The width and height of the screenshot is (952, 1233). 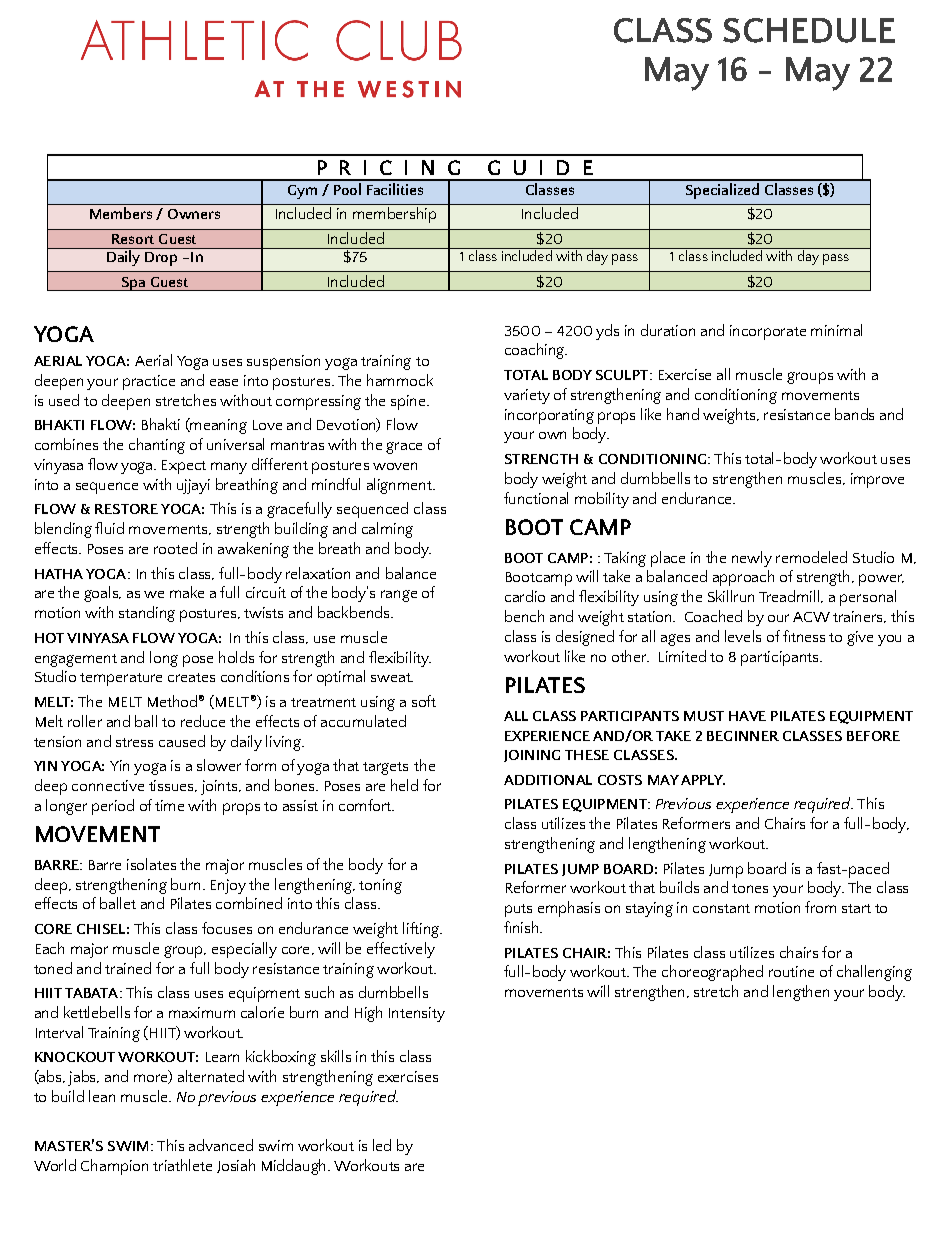 I want to click on Owners, so click(x=194, y=214).
